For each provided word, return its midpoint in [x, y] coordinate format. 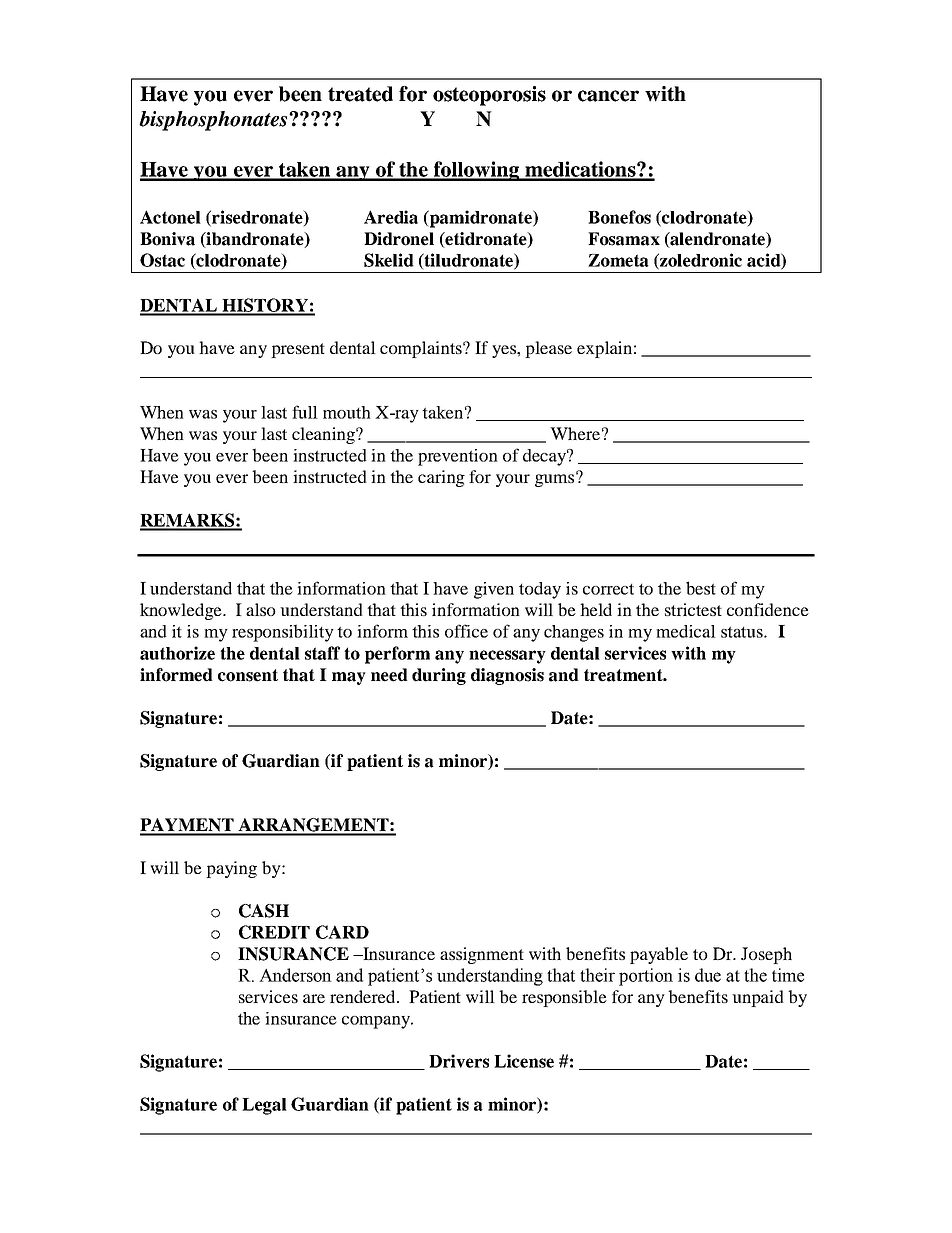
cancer [608, 96]
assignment [482, 955]
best [701, 588]
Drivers [459, 1061]
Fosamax [624, 239]
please [548, 349]
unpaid [758, 998]
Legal [264, 1106]
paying [231, 869]
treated [360, 94]
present [298, 350]
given [494, 590]
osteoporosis [489, 96]
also [261, 609]
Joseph [766, 955]
